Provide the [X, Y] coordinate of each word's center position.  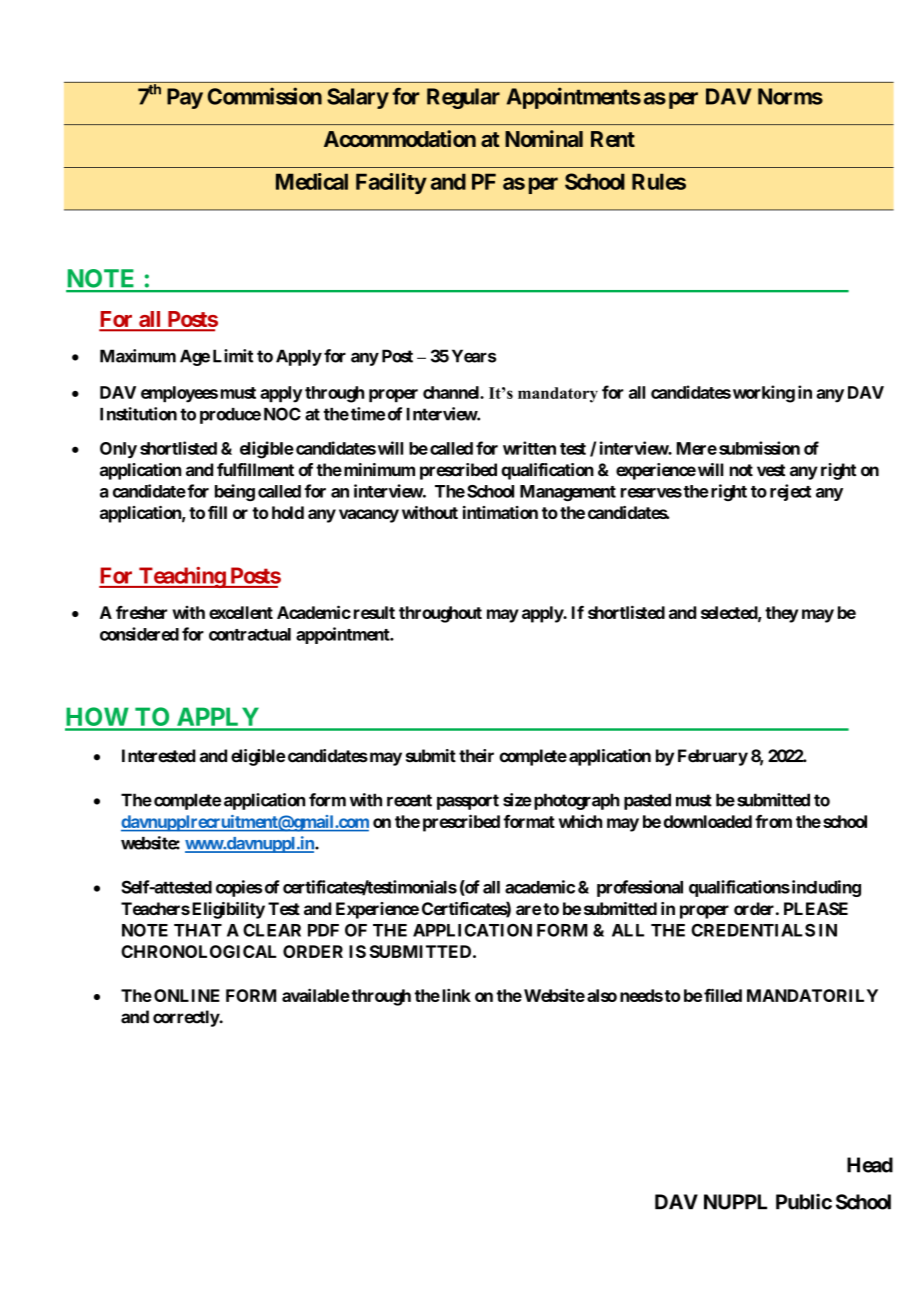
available [316, 995]
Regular [463, 98]
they [782, 614]
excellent [241, 612]
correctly [186, 1018]
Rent [613, 139]
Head [870, 1165]
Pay [185, 98]
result [374, 612]
